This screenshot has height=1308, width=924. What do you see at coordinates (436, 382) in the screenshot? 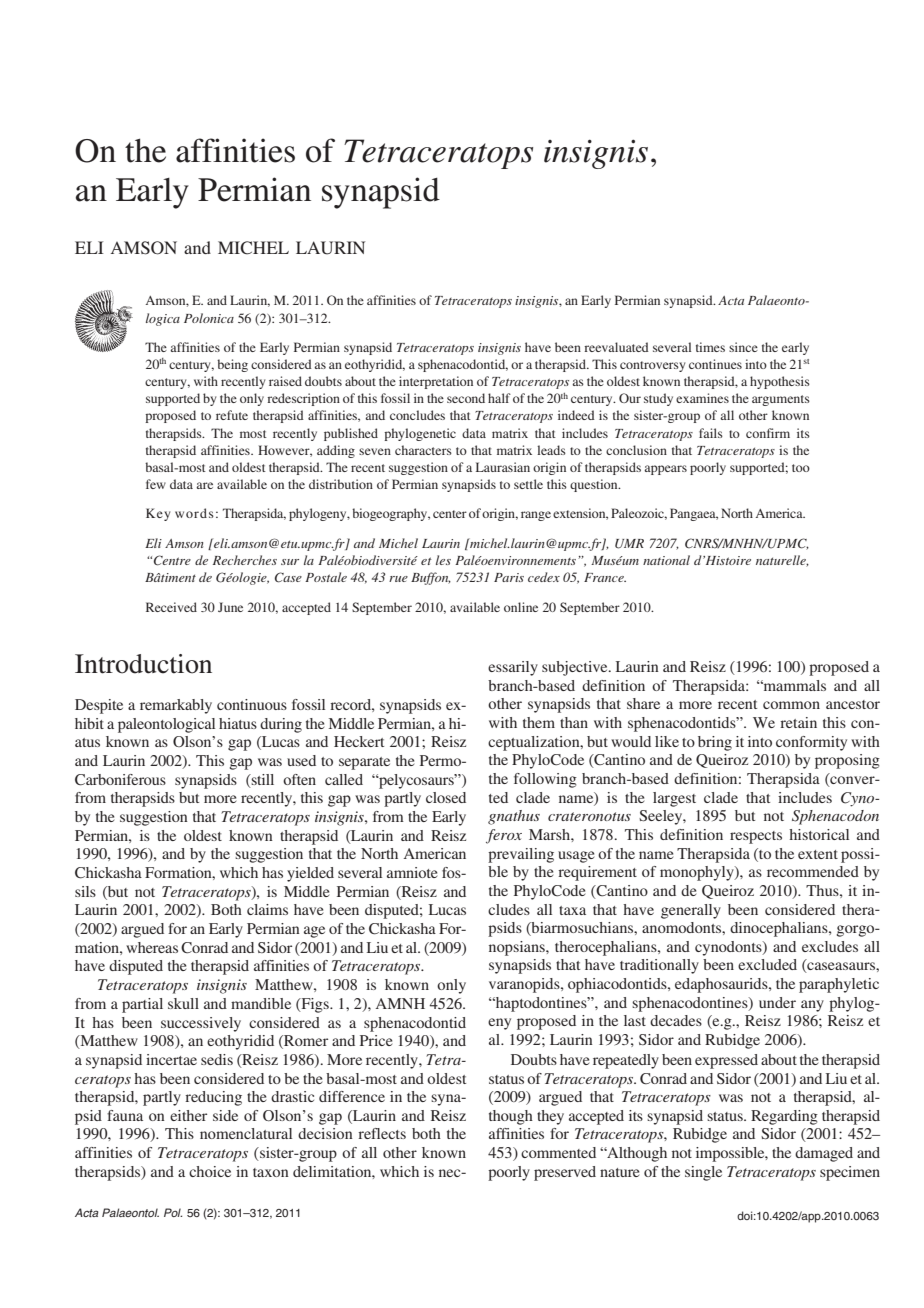
I see `interpretation` at bounding box center [436, 382].
